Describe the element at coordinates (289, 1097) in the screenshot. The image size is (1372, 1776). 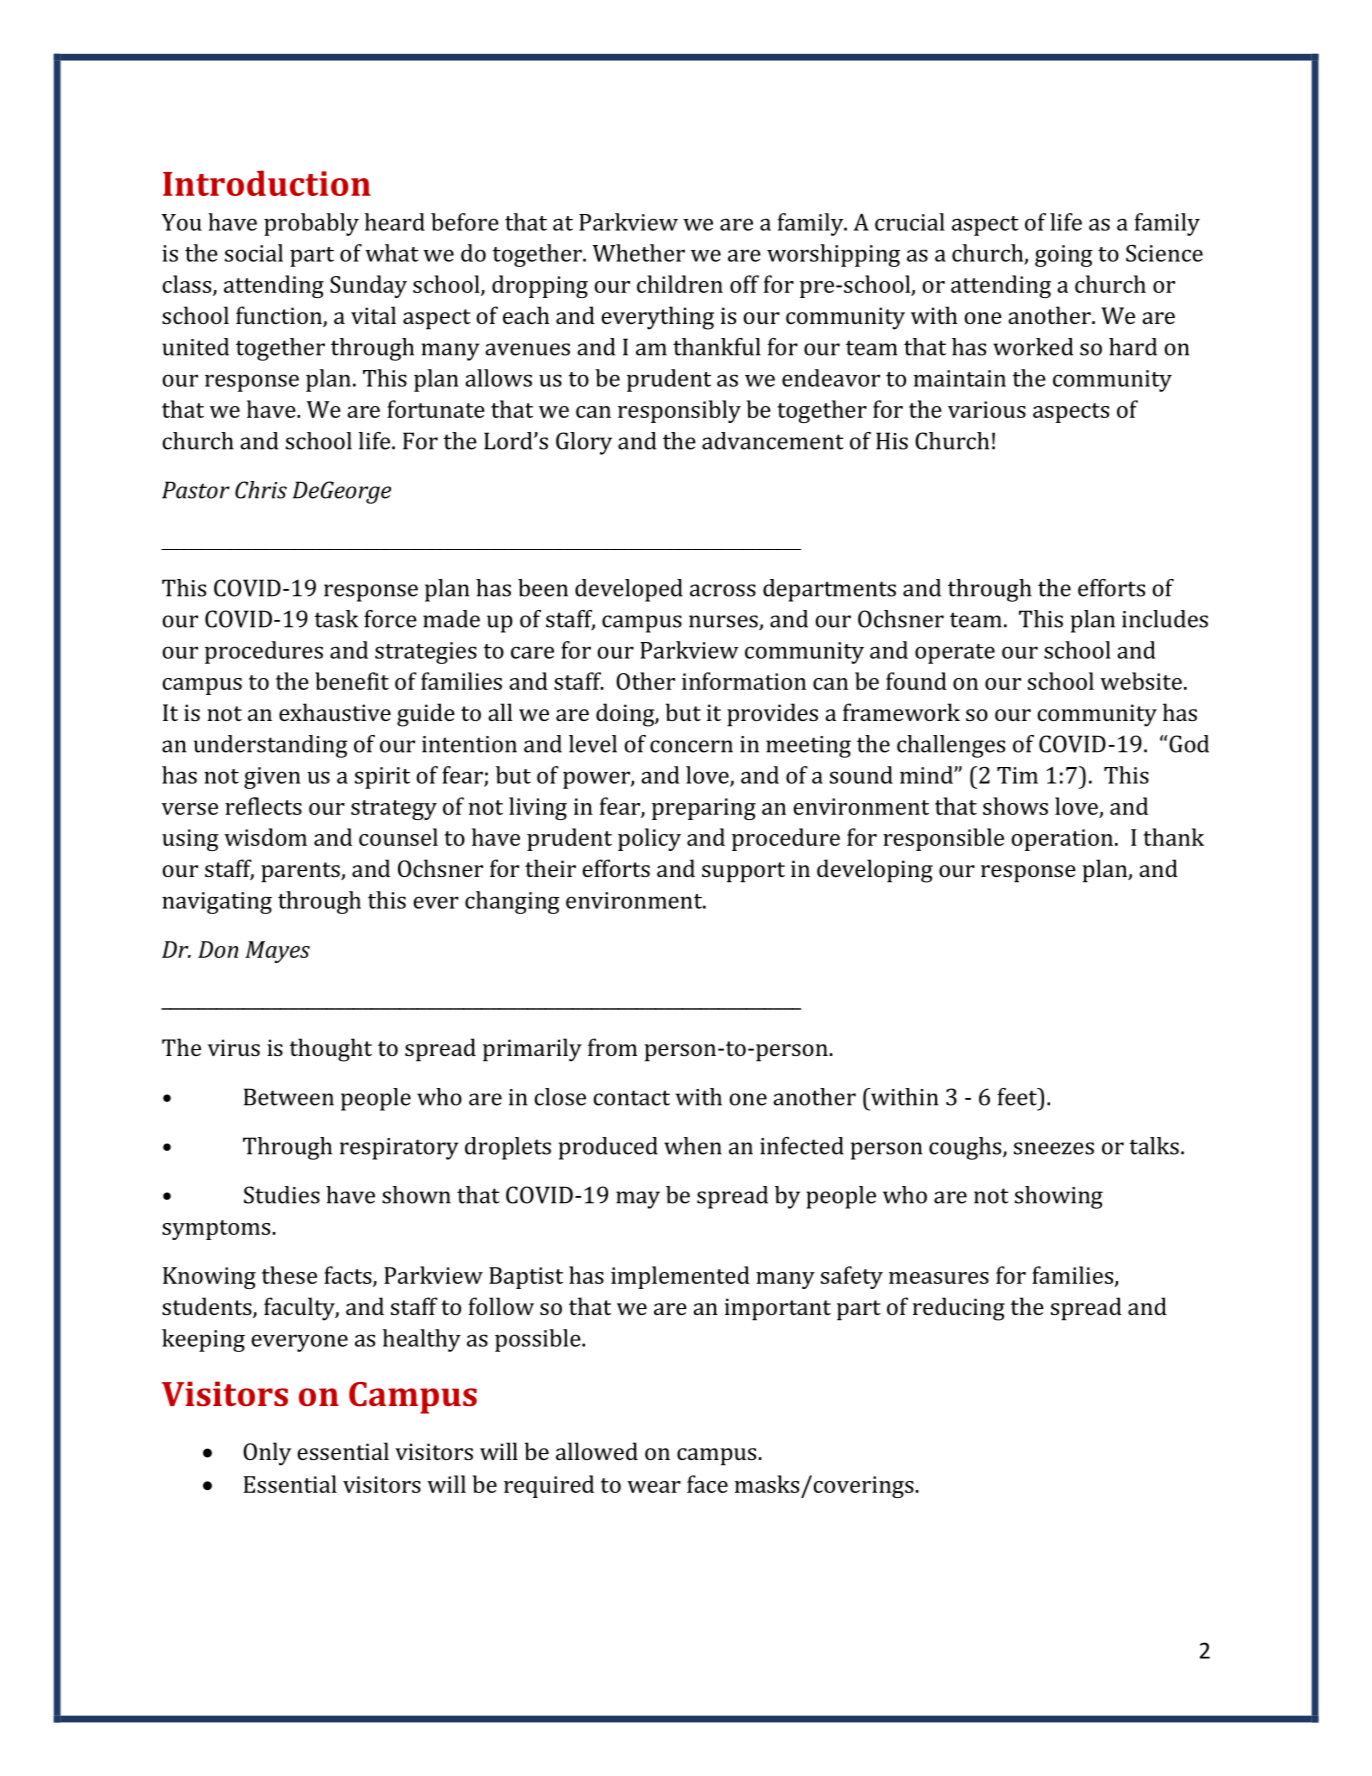
I see `Between` at that location.
